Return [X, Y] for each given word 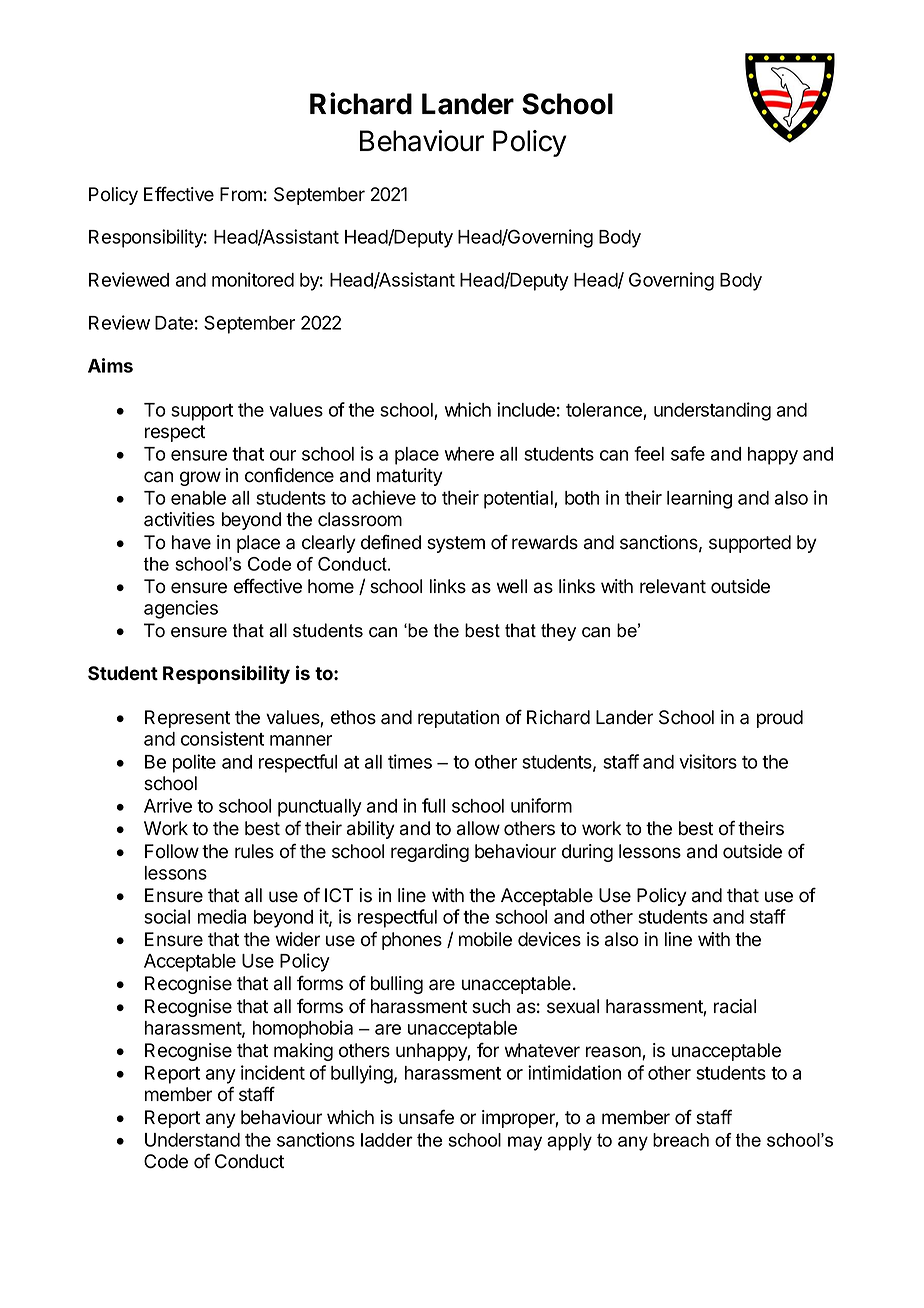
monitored [253, 279]
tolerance [605, 411]
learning [699, 499]
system [456, 544]
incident [273, 1072]
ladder [387, 1140]
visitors [708, 761]
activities [179, 519]
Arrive [168, 805]
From [241, 194]
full [433, 805]
